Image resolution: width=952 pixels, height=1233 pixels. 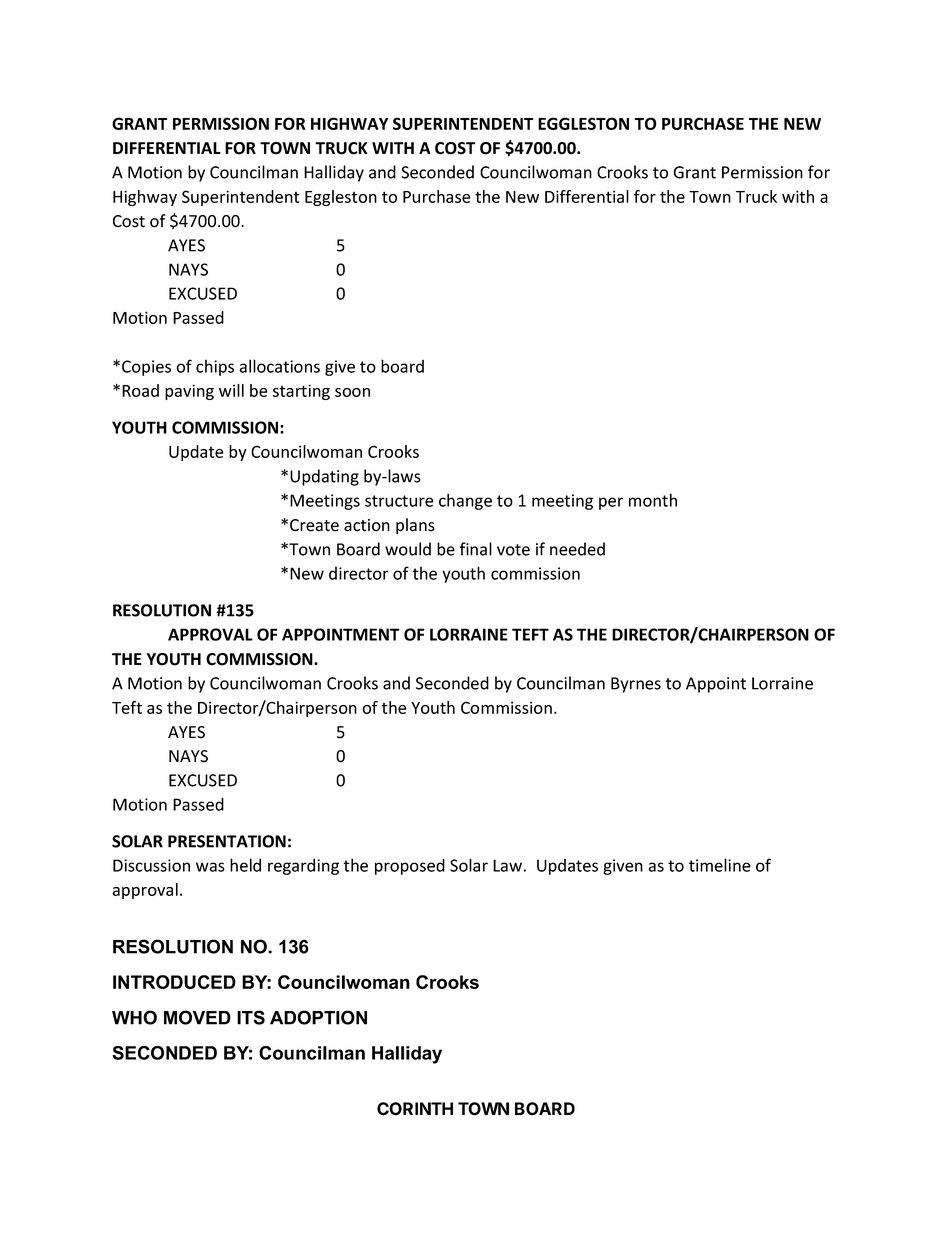 What do you see at coordinates (410, 866) in the page?
I see `proposed` at bounding box center [410, 866].
